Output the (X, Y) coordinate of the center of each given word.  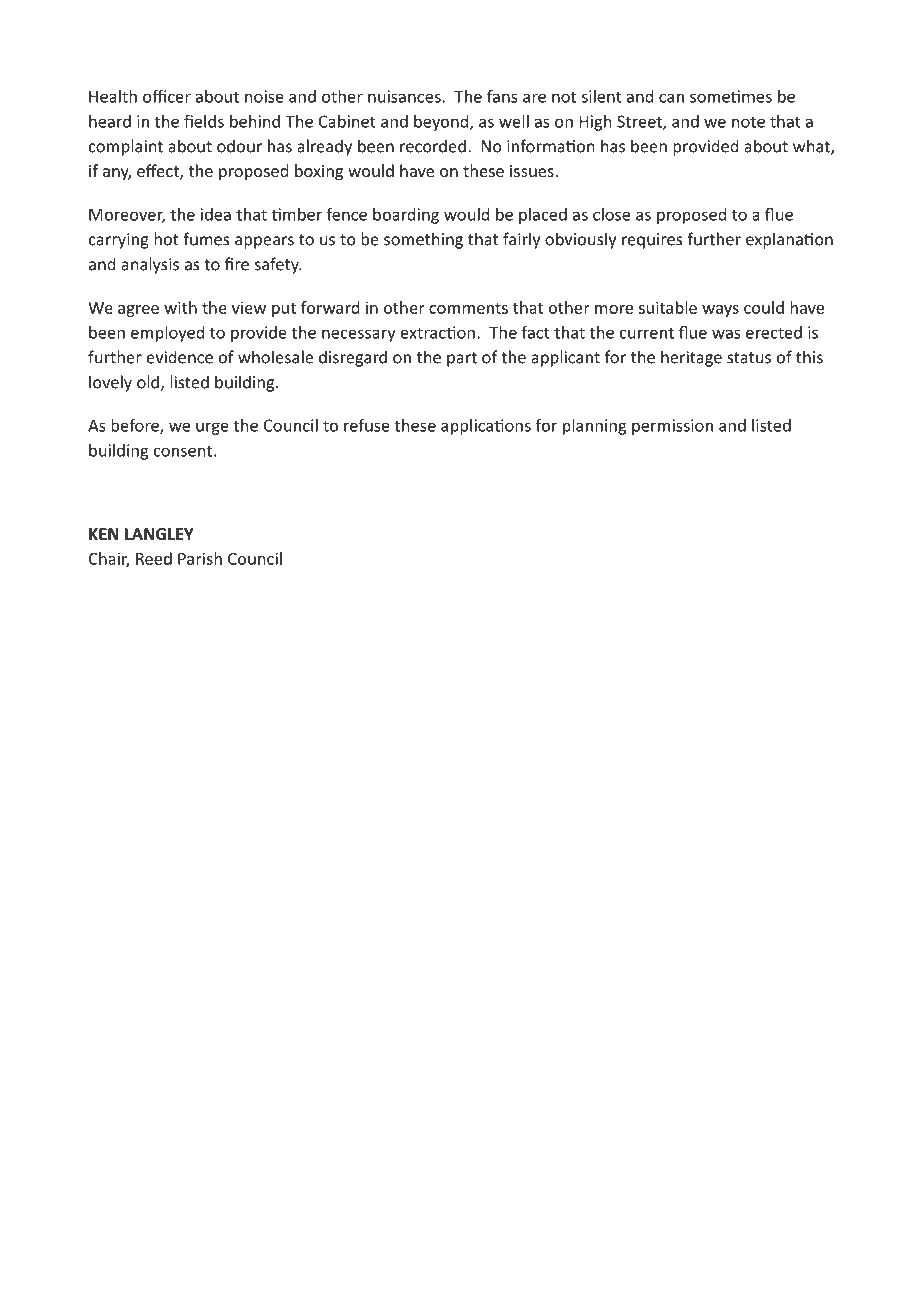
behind (255, 121)
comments (468, 308)
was (726, 334)
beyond (442, 123)
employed (167, 334)
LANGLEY (159, 534)
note (748, 122)
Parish (200, 558)
